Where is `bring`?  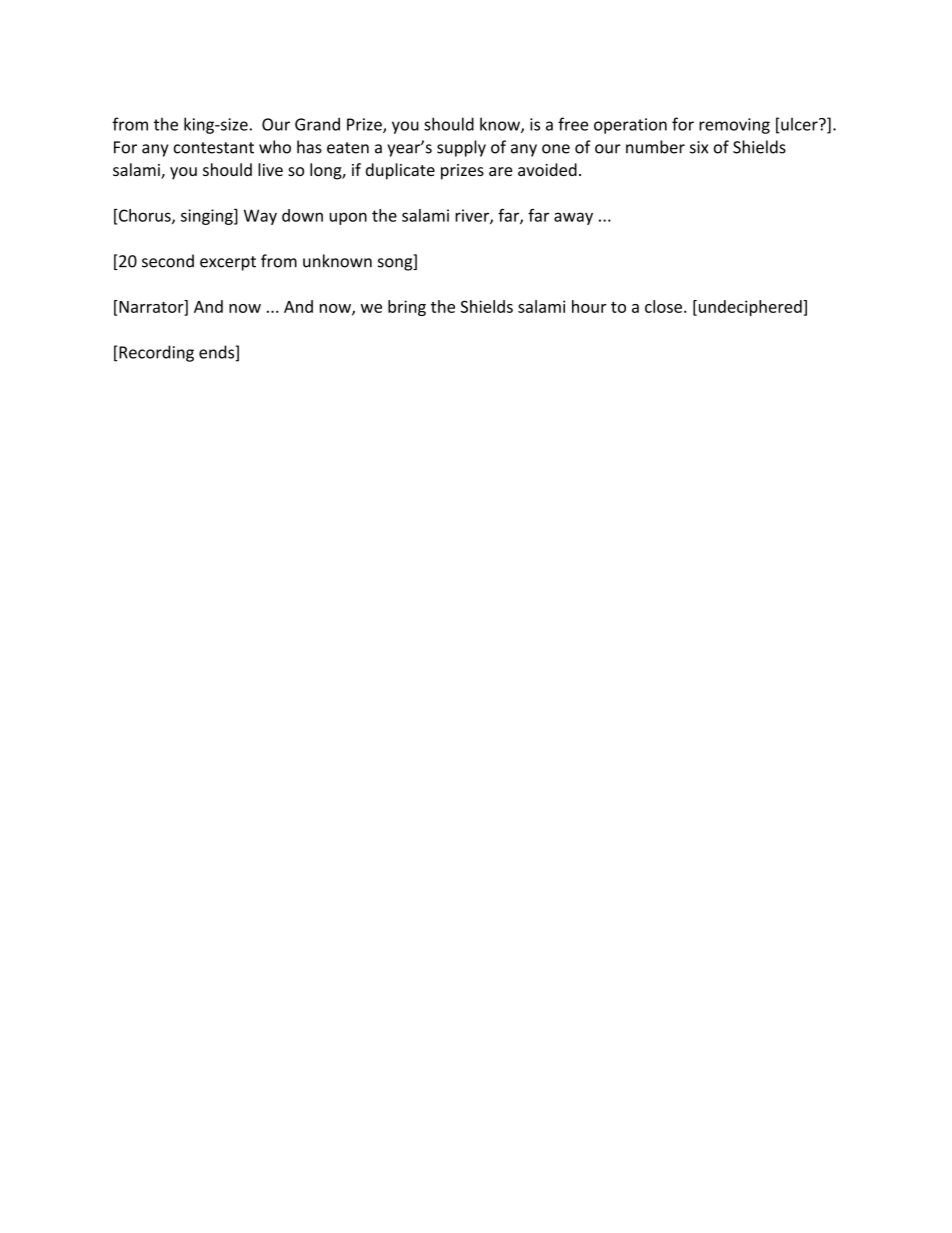
bring is located at coordinates (407, 308).
